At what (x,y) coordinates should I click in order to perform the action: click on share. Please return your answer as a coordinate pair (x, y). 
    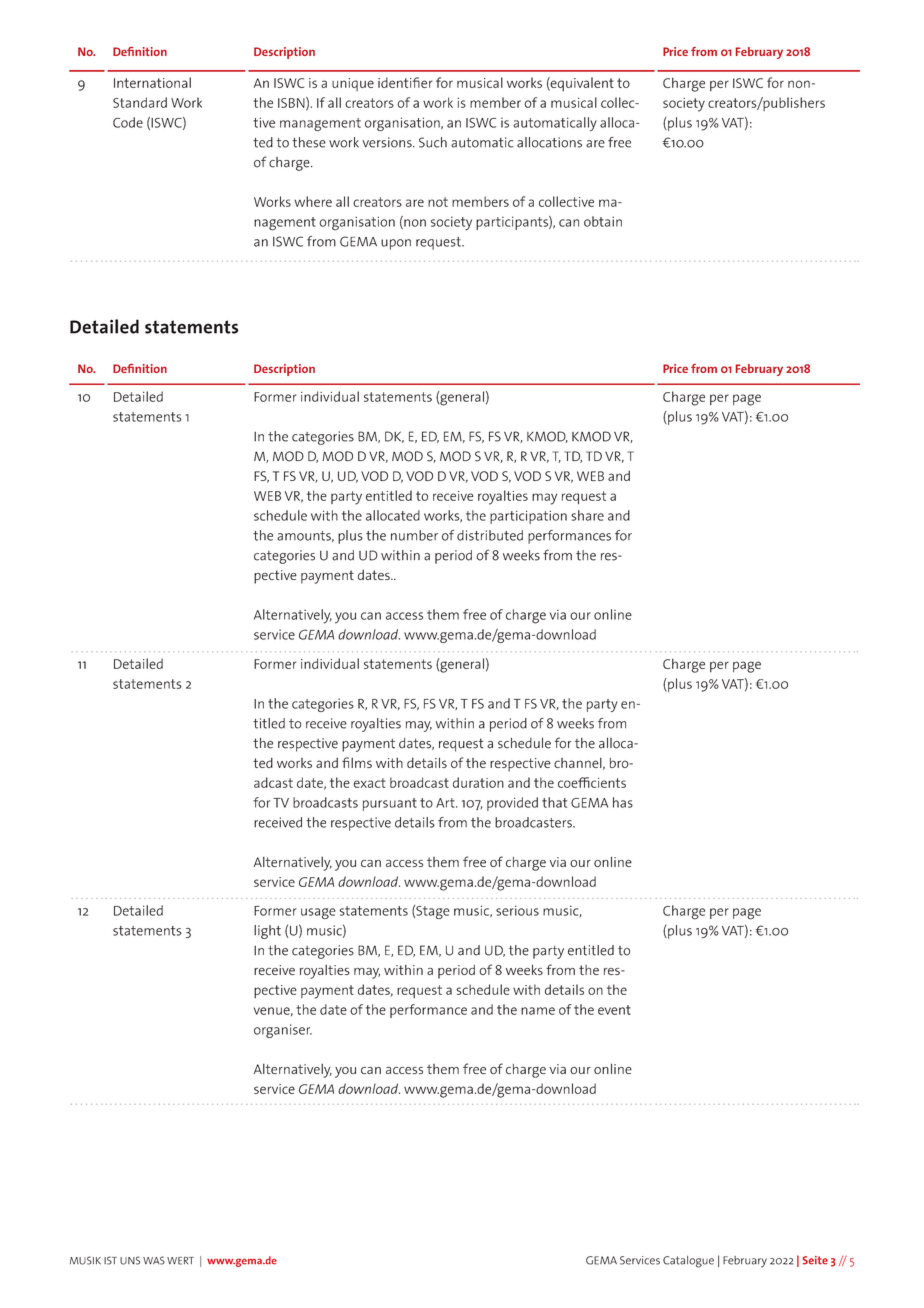
    Looking at the image, I should click on (587, 515).
